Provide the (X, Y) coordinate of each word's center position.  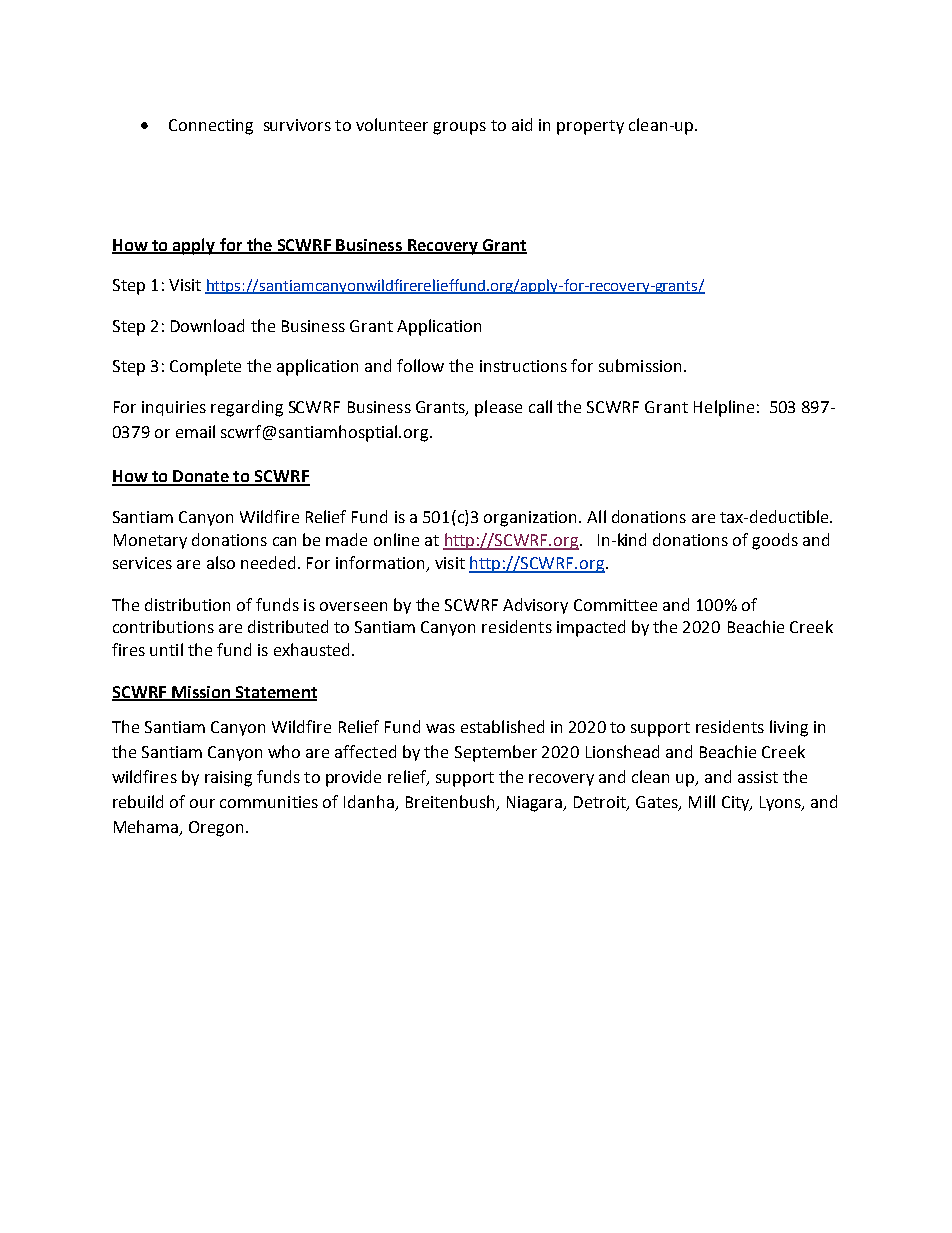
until (166, 649)
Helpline (724, 408)
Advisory (535, 606)
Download (207, 325)
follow (420, 365)
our (202, 803)
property (590, 127)
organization (532, 519)
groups (459, 128)
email (195, 431)
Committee (615, 605)
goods (775, 541)
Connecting (211, 127)
